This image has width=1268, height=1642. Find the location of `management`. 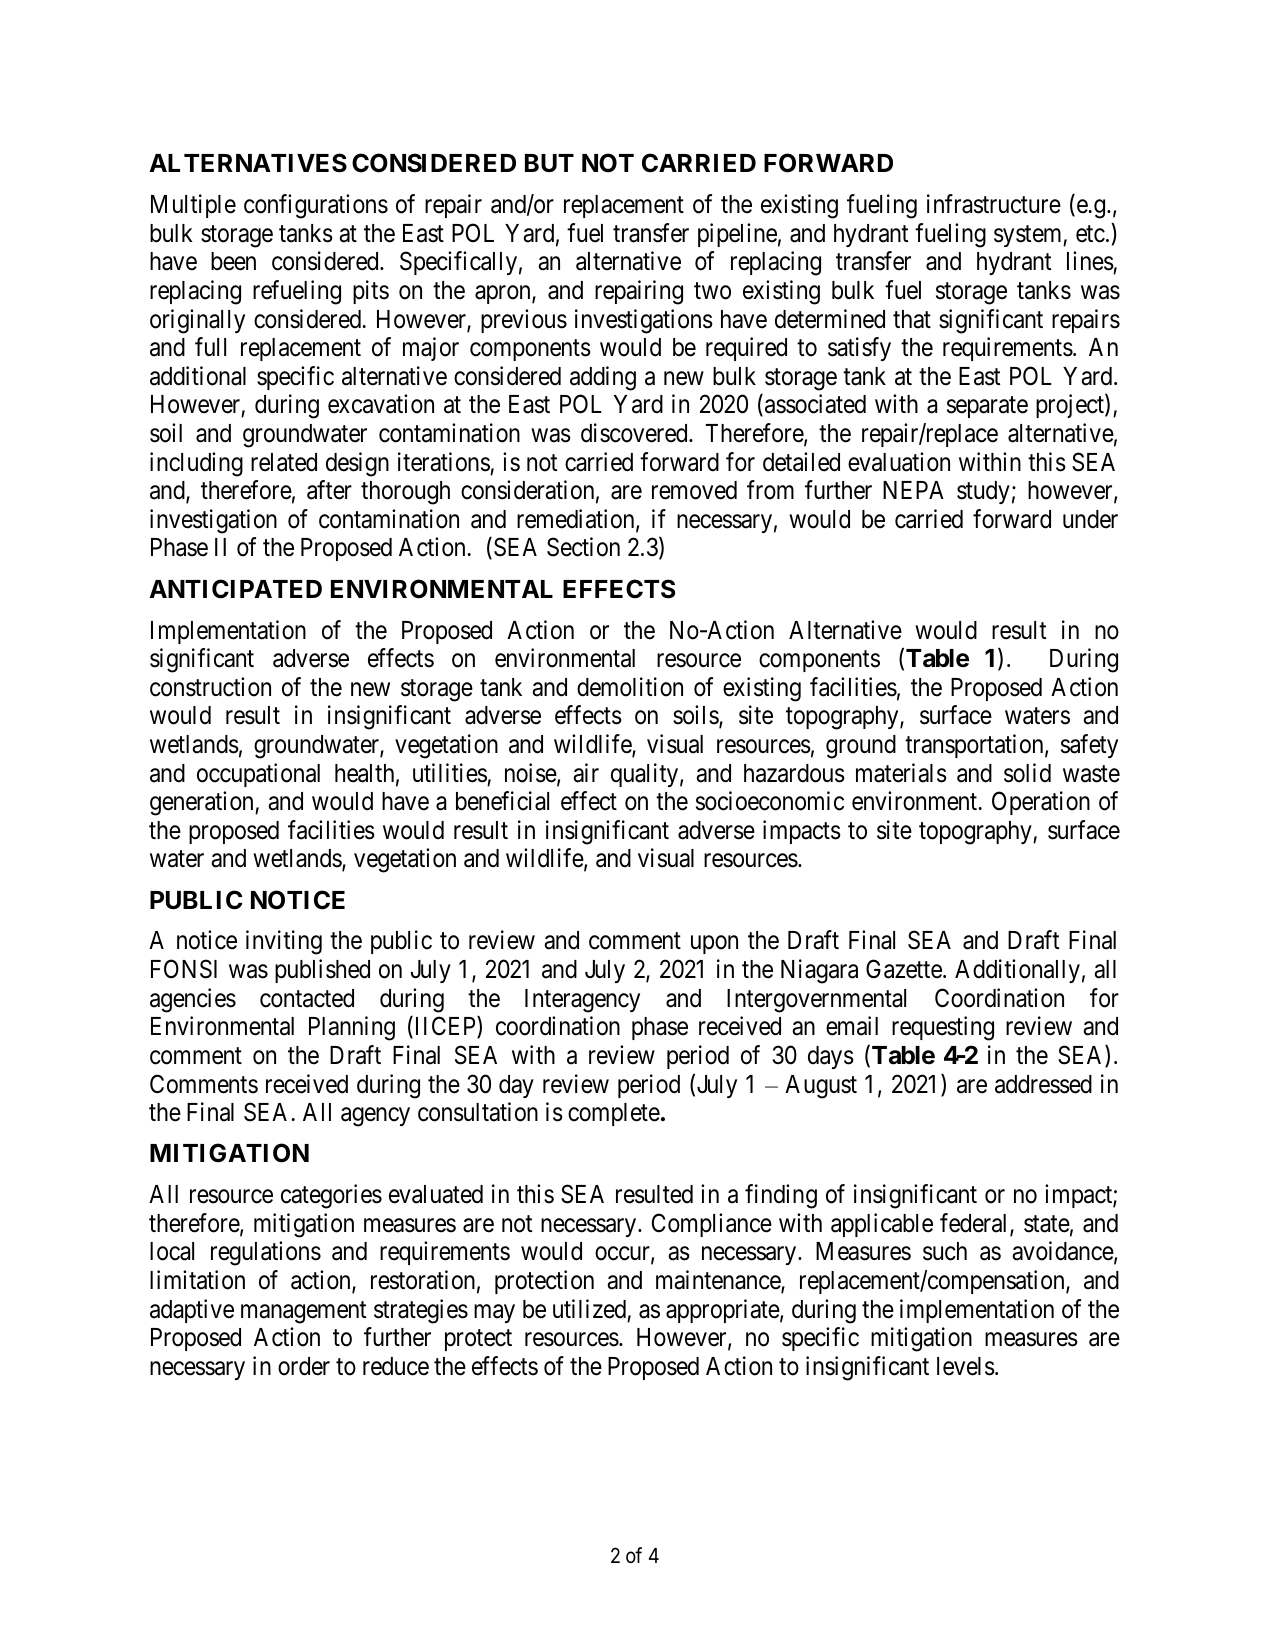

management is located at coordinates (303, 1312).
